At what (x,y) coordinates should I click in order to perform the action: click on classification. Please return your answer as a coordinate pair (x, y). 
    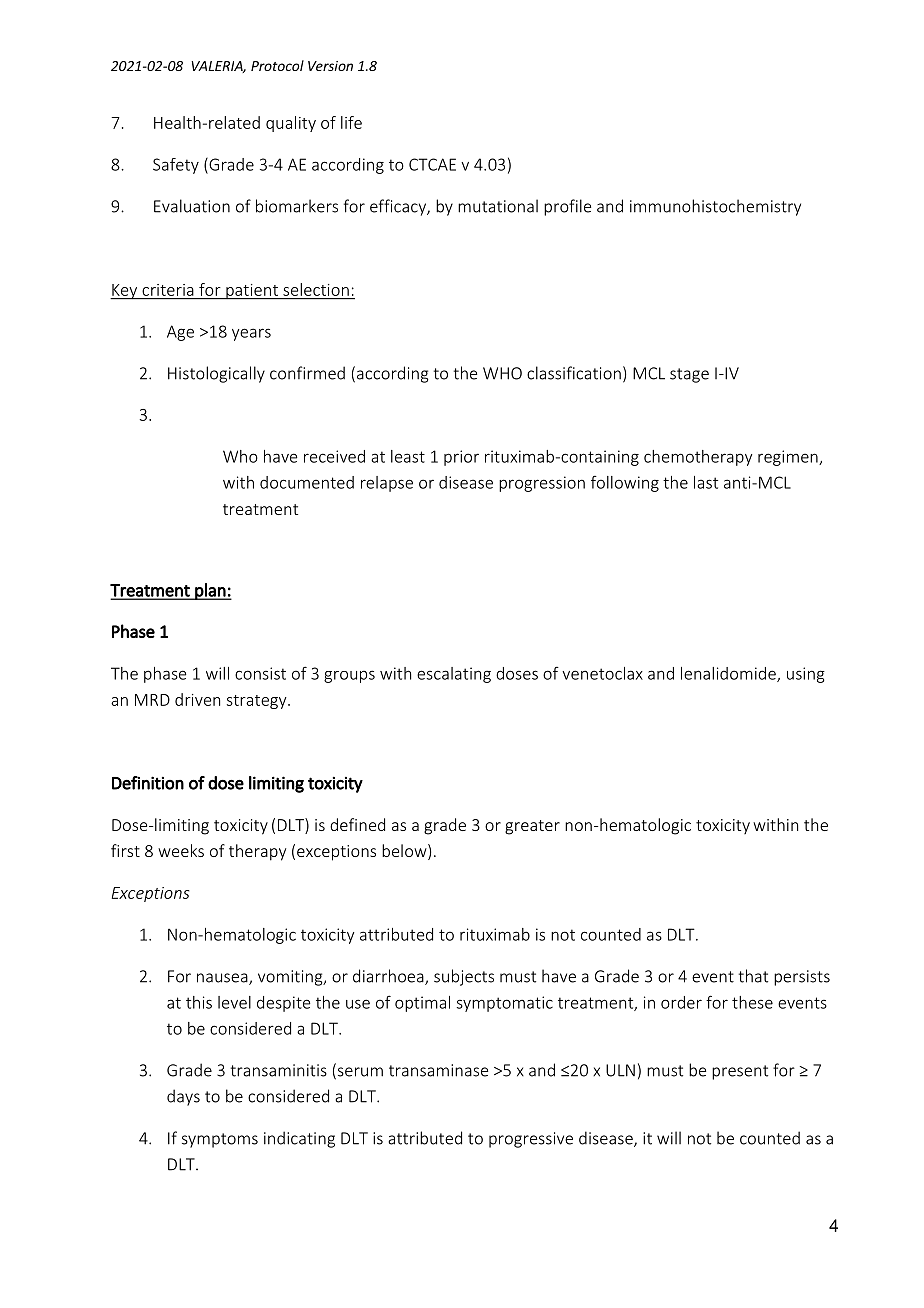
    Looking at the image, I should click on (574, 373).
